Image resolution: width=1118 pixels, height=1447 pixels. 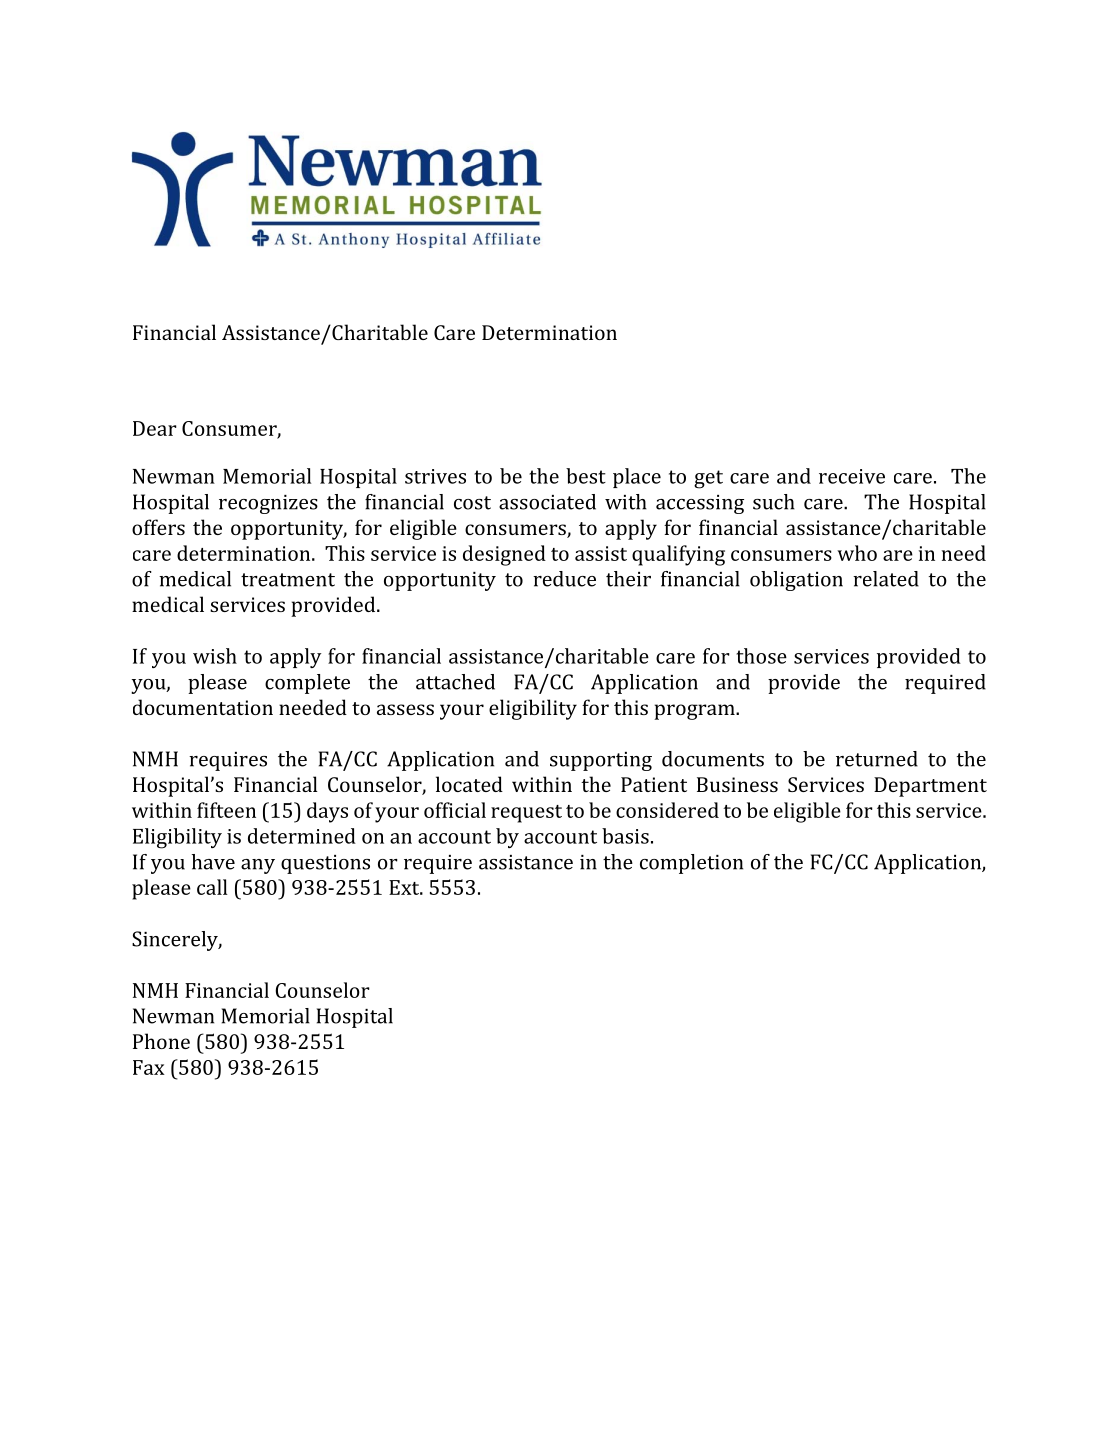 What do you see at coordinates (226, 810) in the screenshot?
I see `fifteen` at bounding box center [226, 810].
